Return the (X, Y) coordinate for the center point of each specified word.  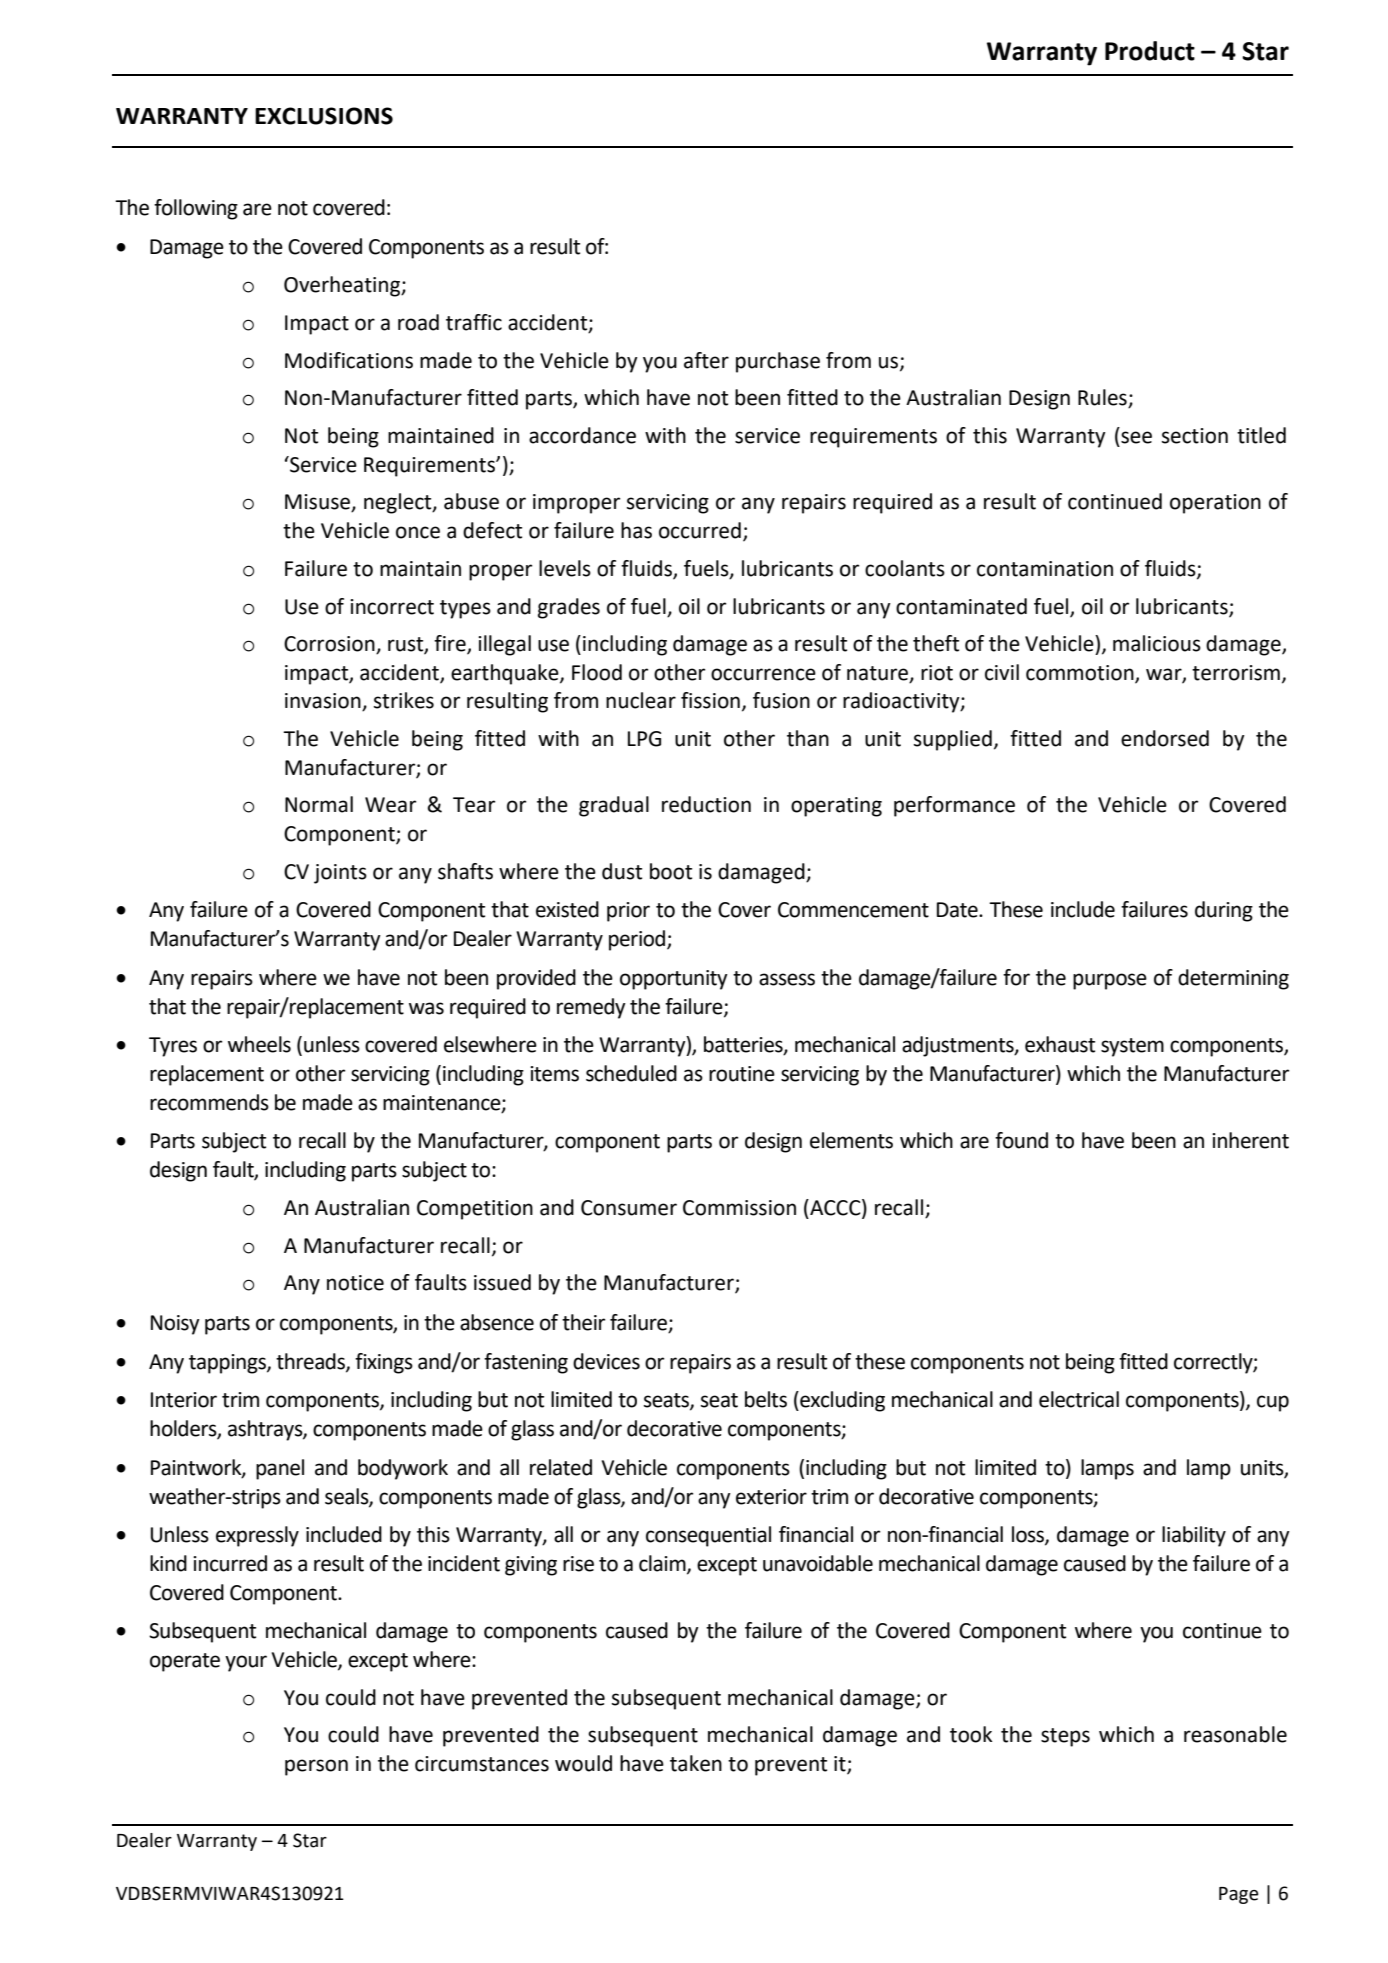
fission (710, 700)
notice (355, 1283)
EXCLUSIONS (324, 116)
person (316, 1767)
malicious (1157, 643)
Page (1239, 1895)
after (706, 360)
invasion (324, 702)
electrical (1079, 1399)
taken (696, 1763)
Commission (739, 1208)
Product (1150, 51)
